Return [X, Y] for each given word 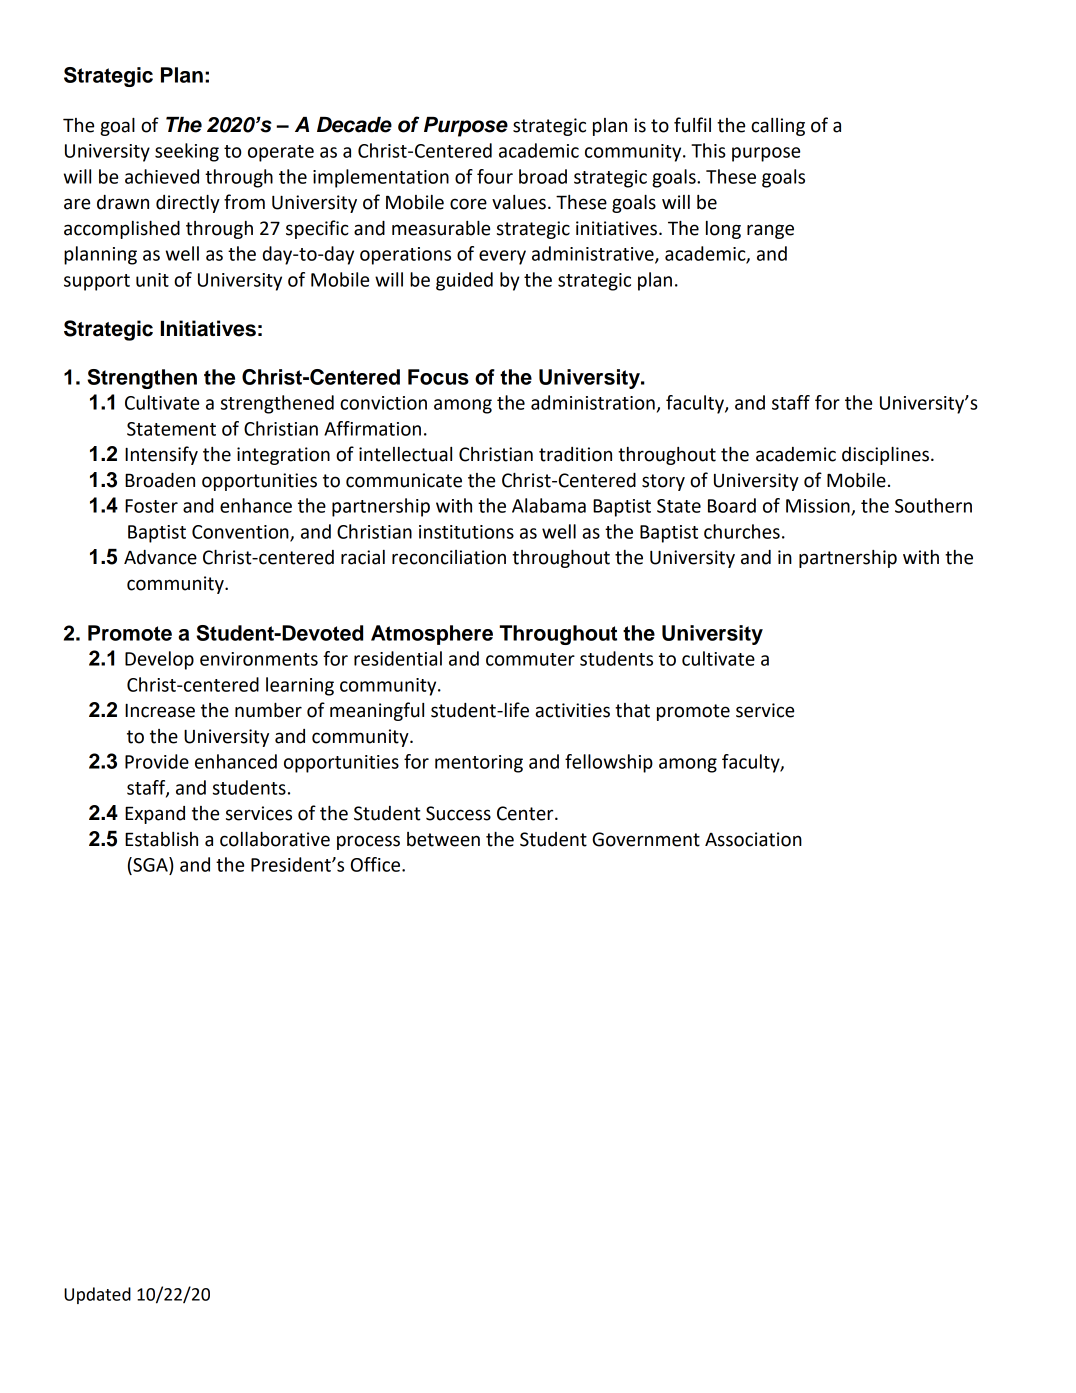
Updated [97, 1295]
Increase [160, 711]
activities [572, 710]
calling [778, 127]
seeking [187, 152]
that [632, 710]
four [495, 176]
